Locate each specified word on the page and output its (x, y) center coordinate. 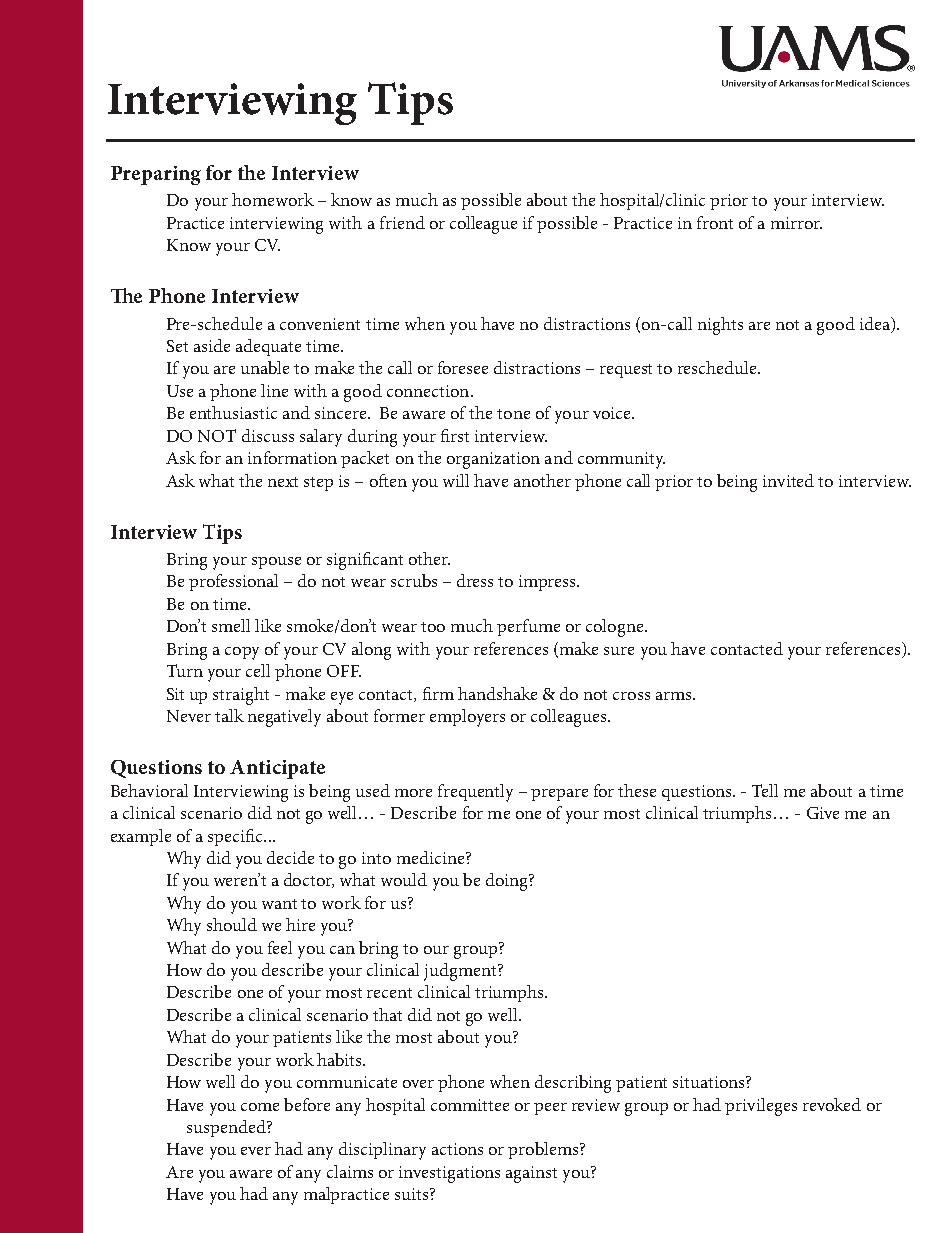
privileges (761, 1107)
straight (241, 696)
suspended (227, 1128)
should (232, 924)
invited (788, 480)
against (531, 1174)
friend (402, 222)
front (715, 222)
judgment (461, 972)
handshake (497, 693)
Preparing (156, 175)
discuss (268, 435)
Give (823, 813)
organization (493, 460)
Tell (765, 790)
